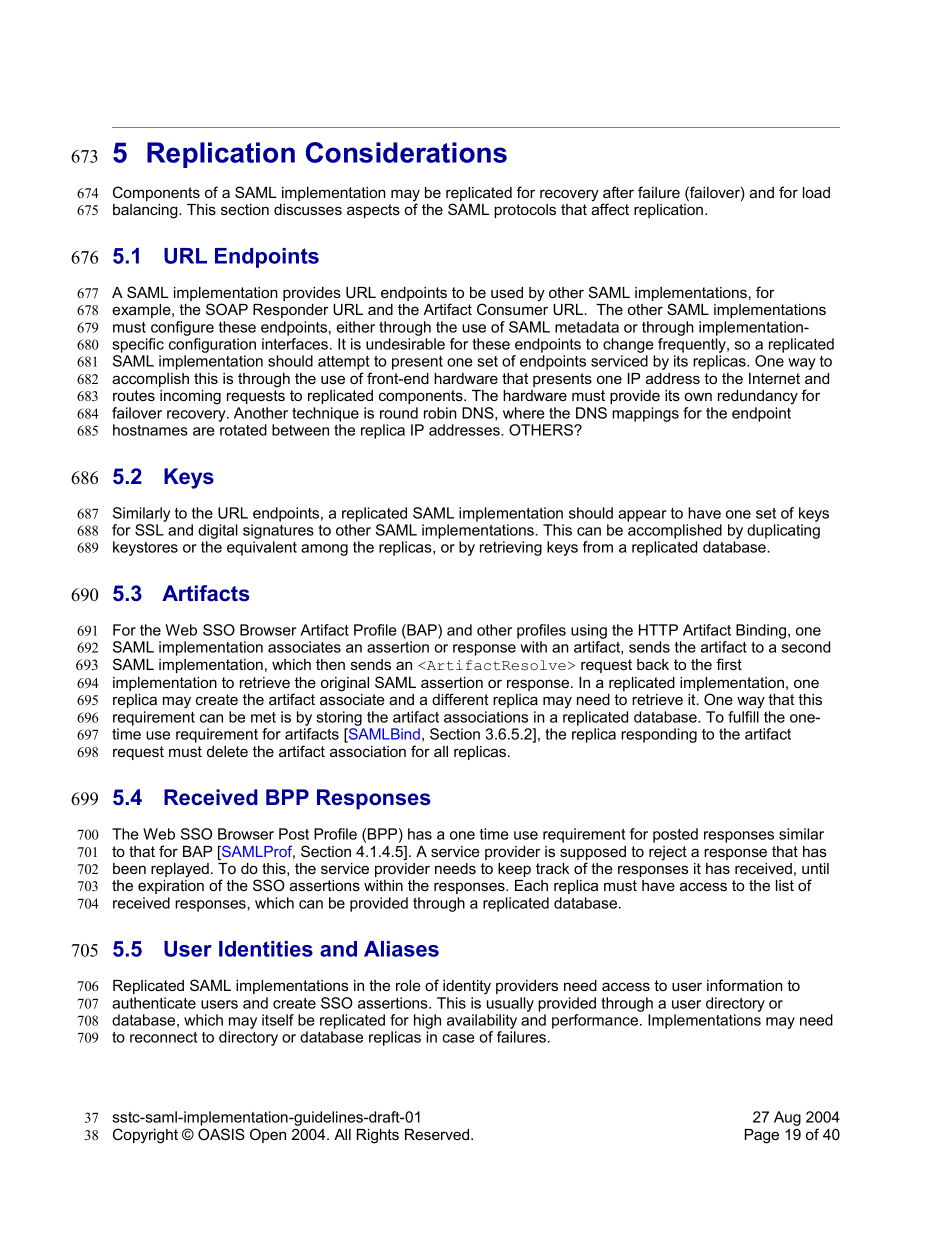 The width and height of the screenshot is (952, 1233). What do you see at coordinates (146, 211) in the screenshot?
I see `balancing` at bounding box center [146, 211].
